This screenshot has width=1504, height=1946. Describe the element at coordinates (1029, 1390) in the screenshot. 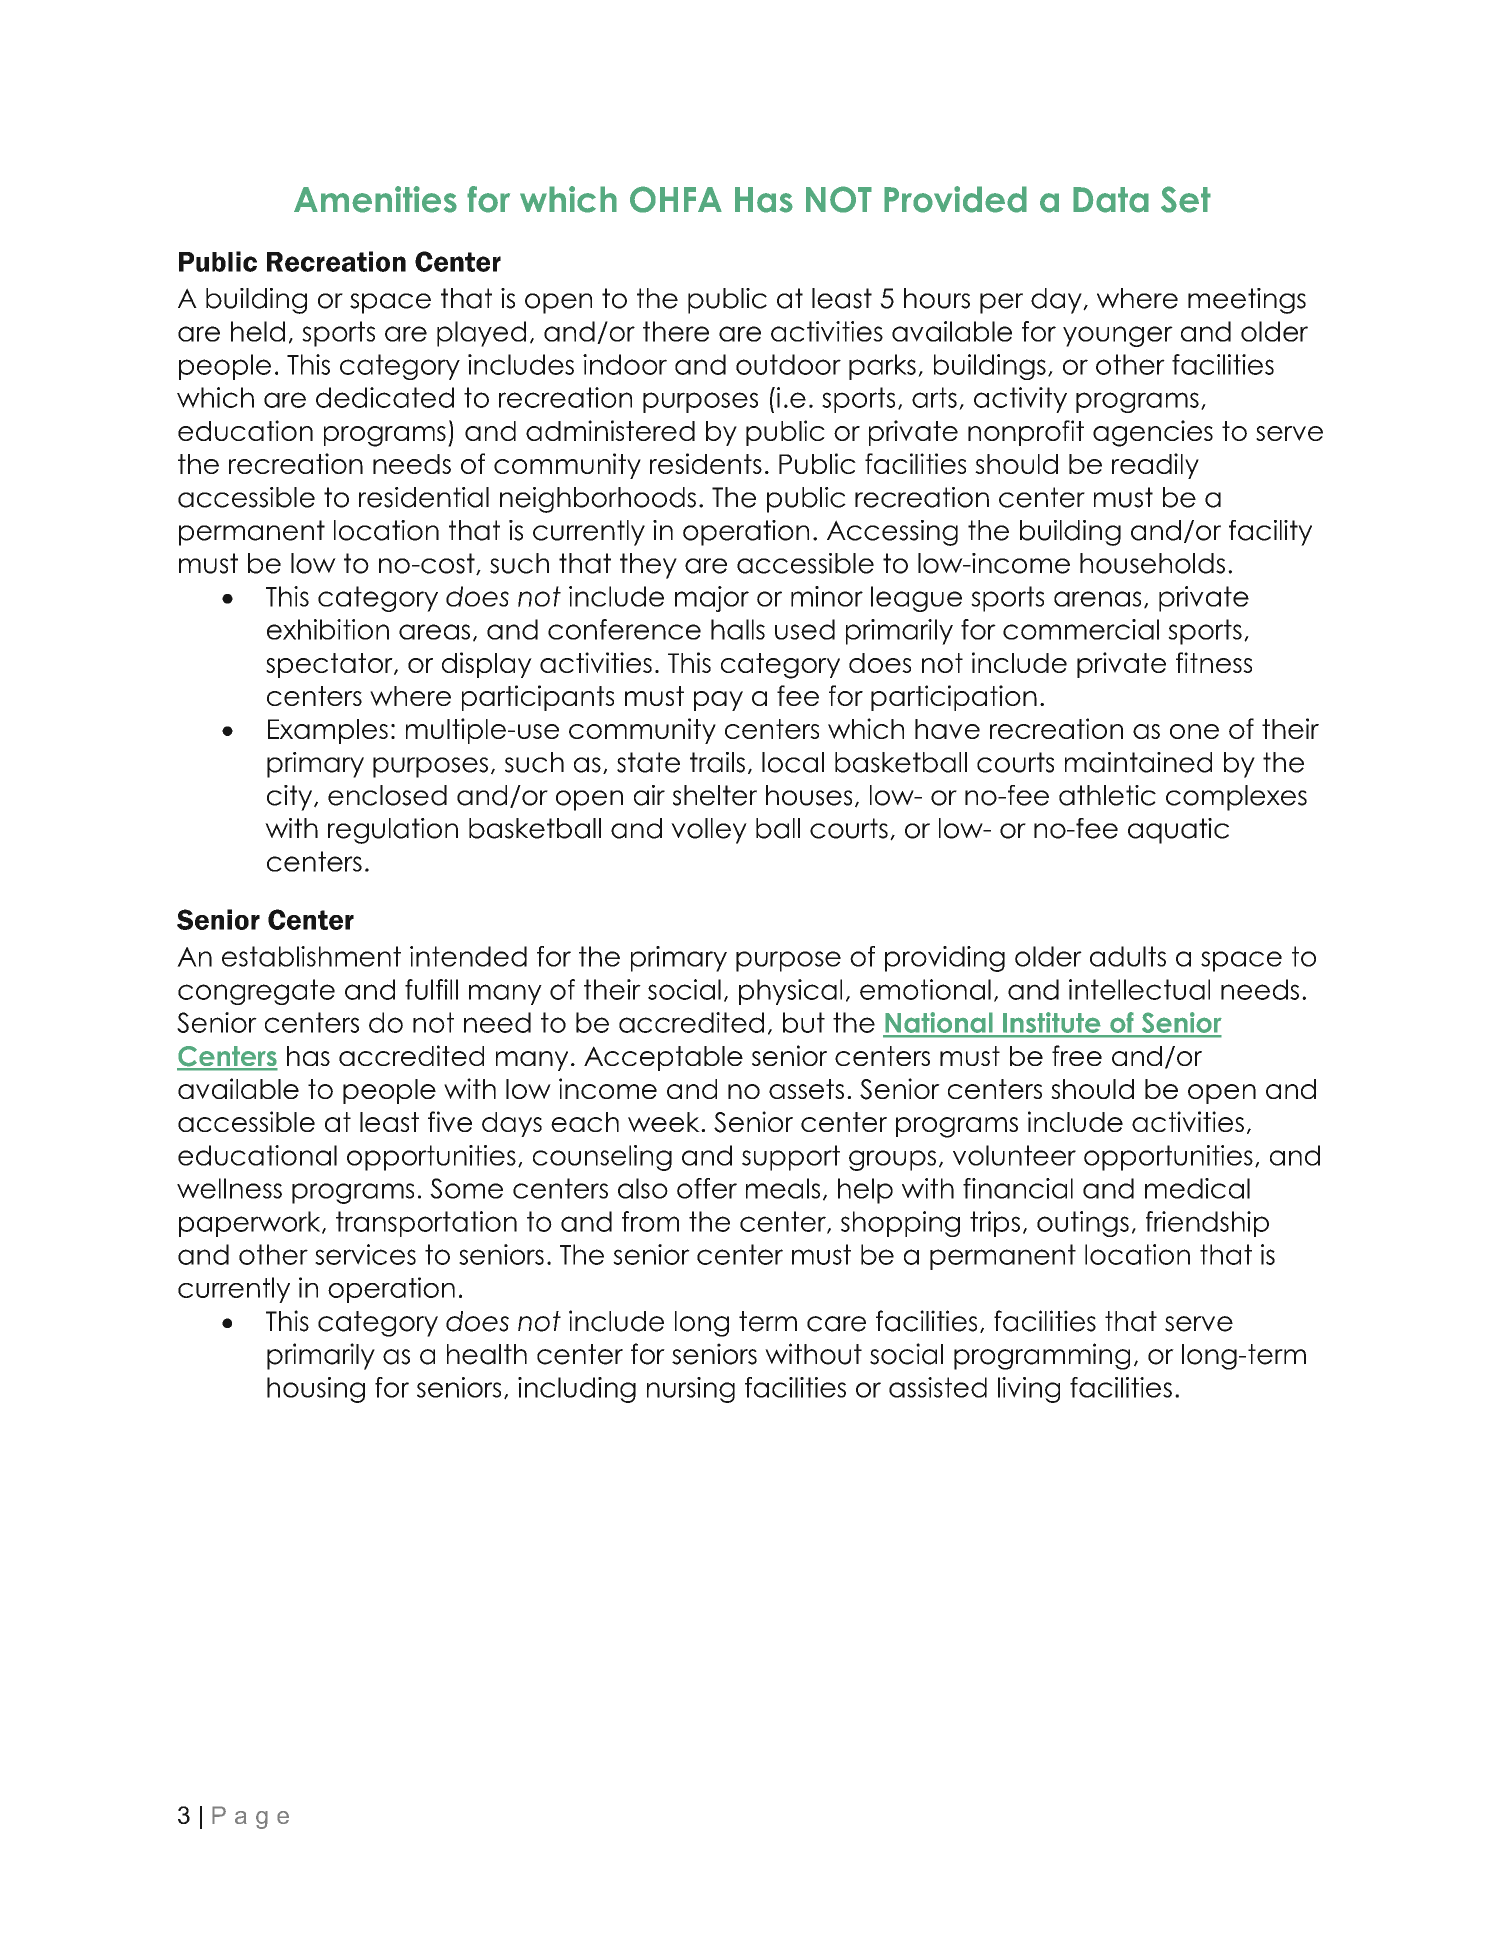

I see `living` at that location.
